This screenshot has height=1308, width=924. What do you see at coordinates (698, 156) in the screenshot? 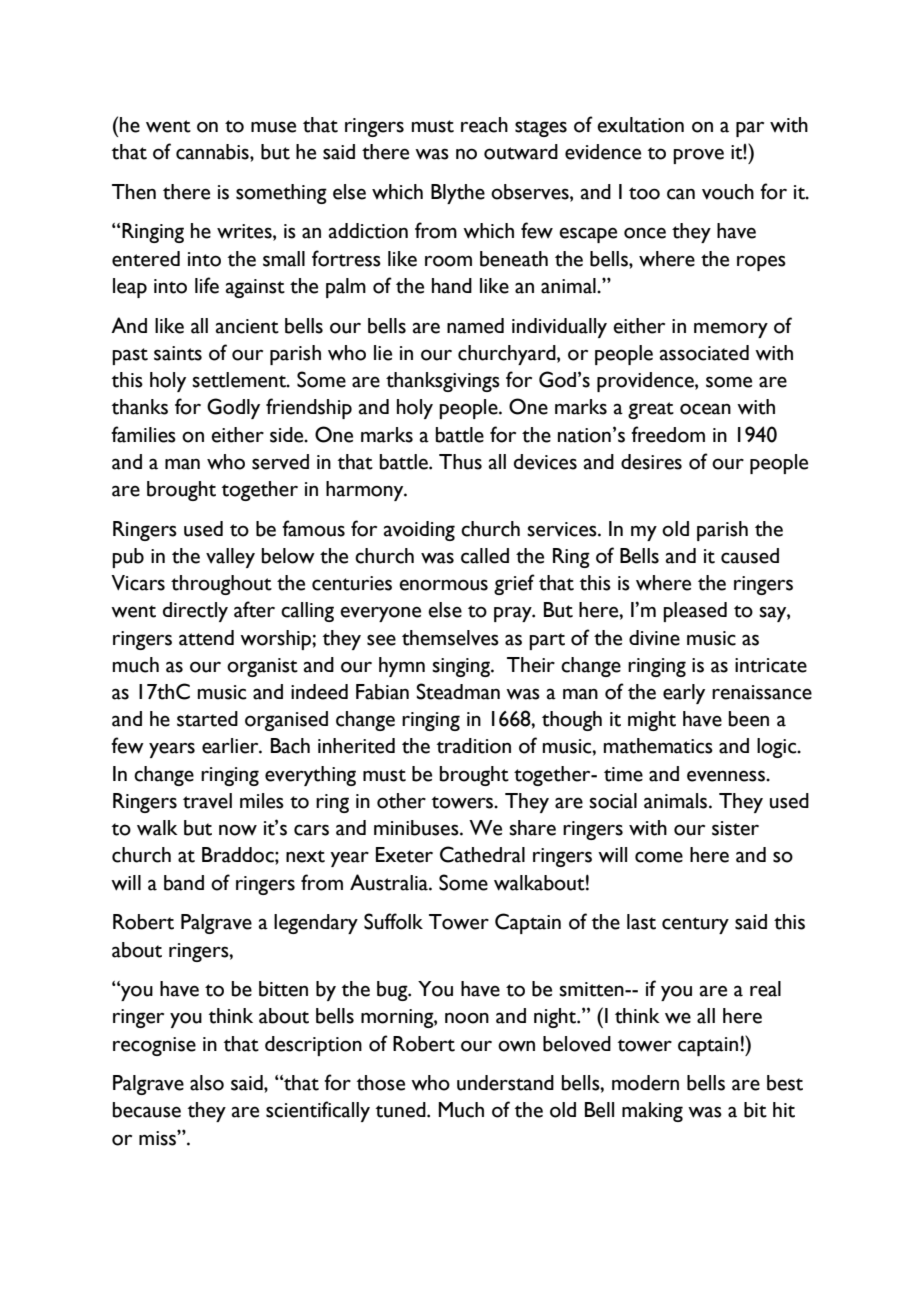
I see `prove` at bounding box center [698, 156].
